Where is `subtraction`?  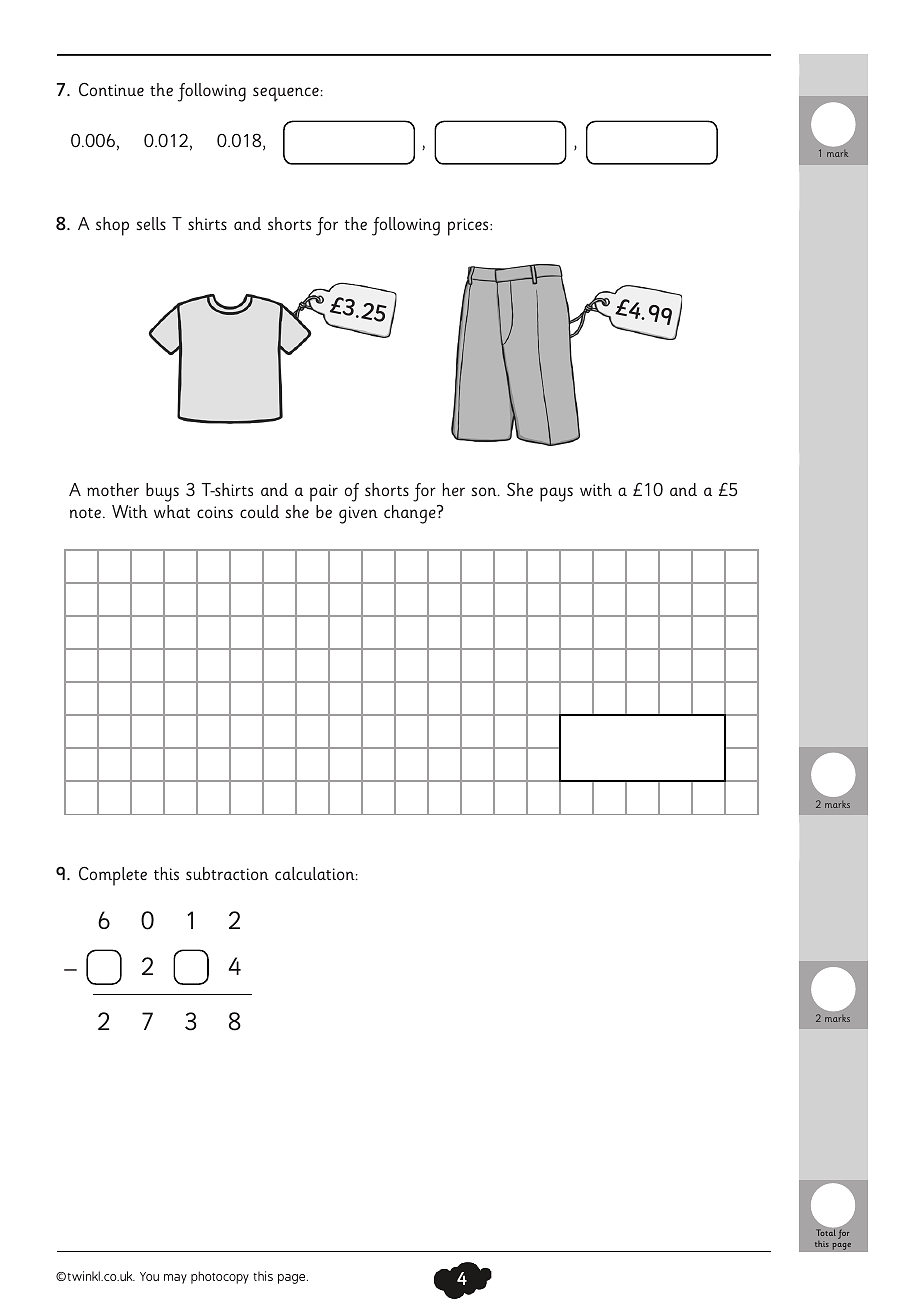
subtraction is located at coordinates (227, 873).
